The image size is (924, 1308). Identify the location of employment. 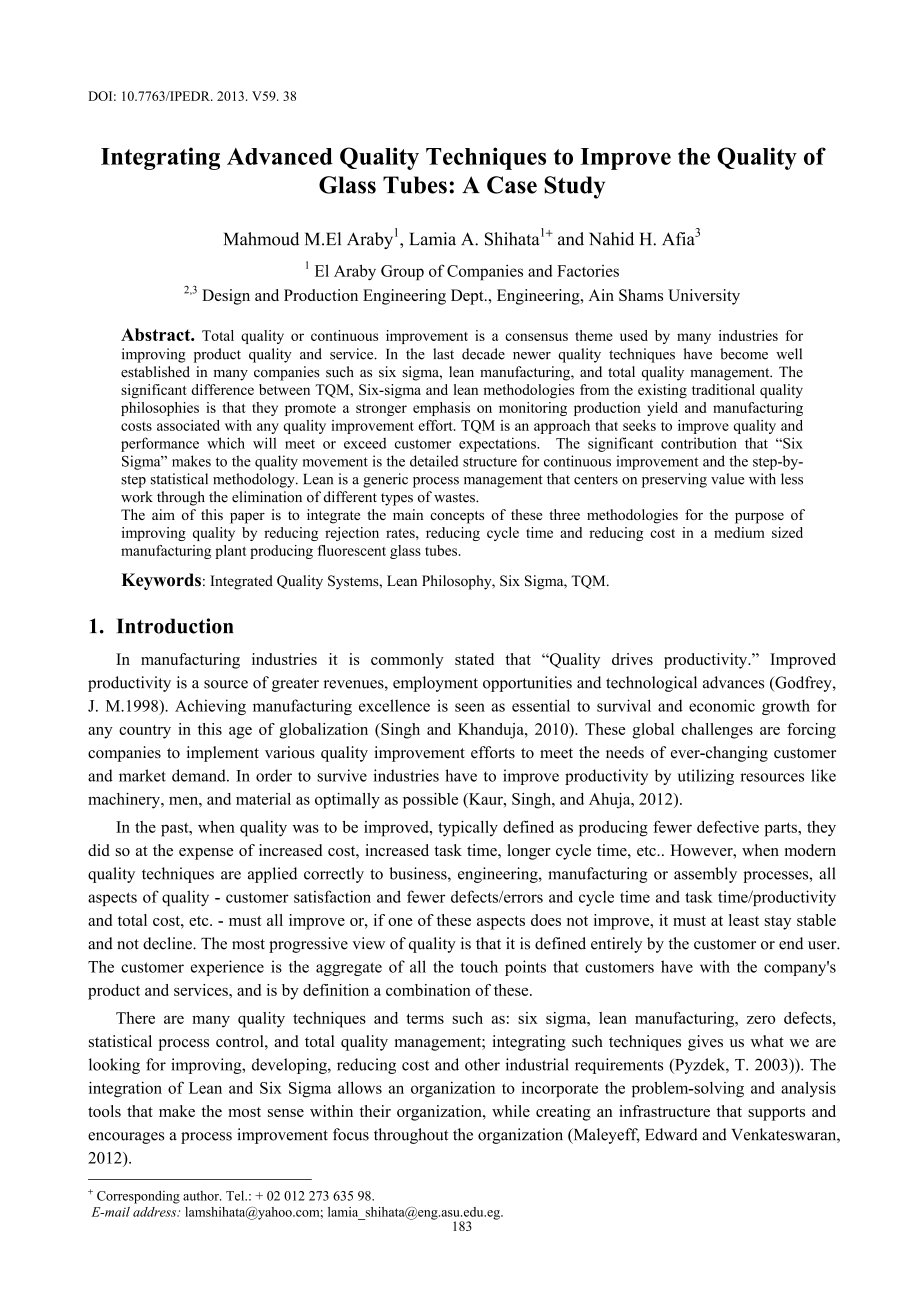
(435, 684).
